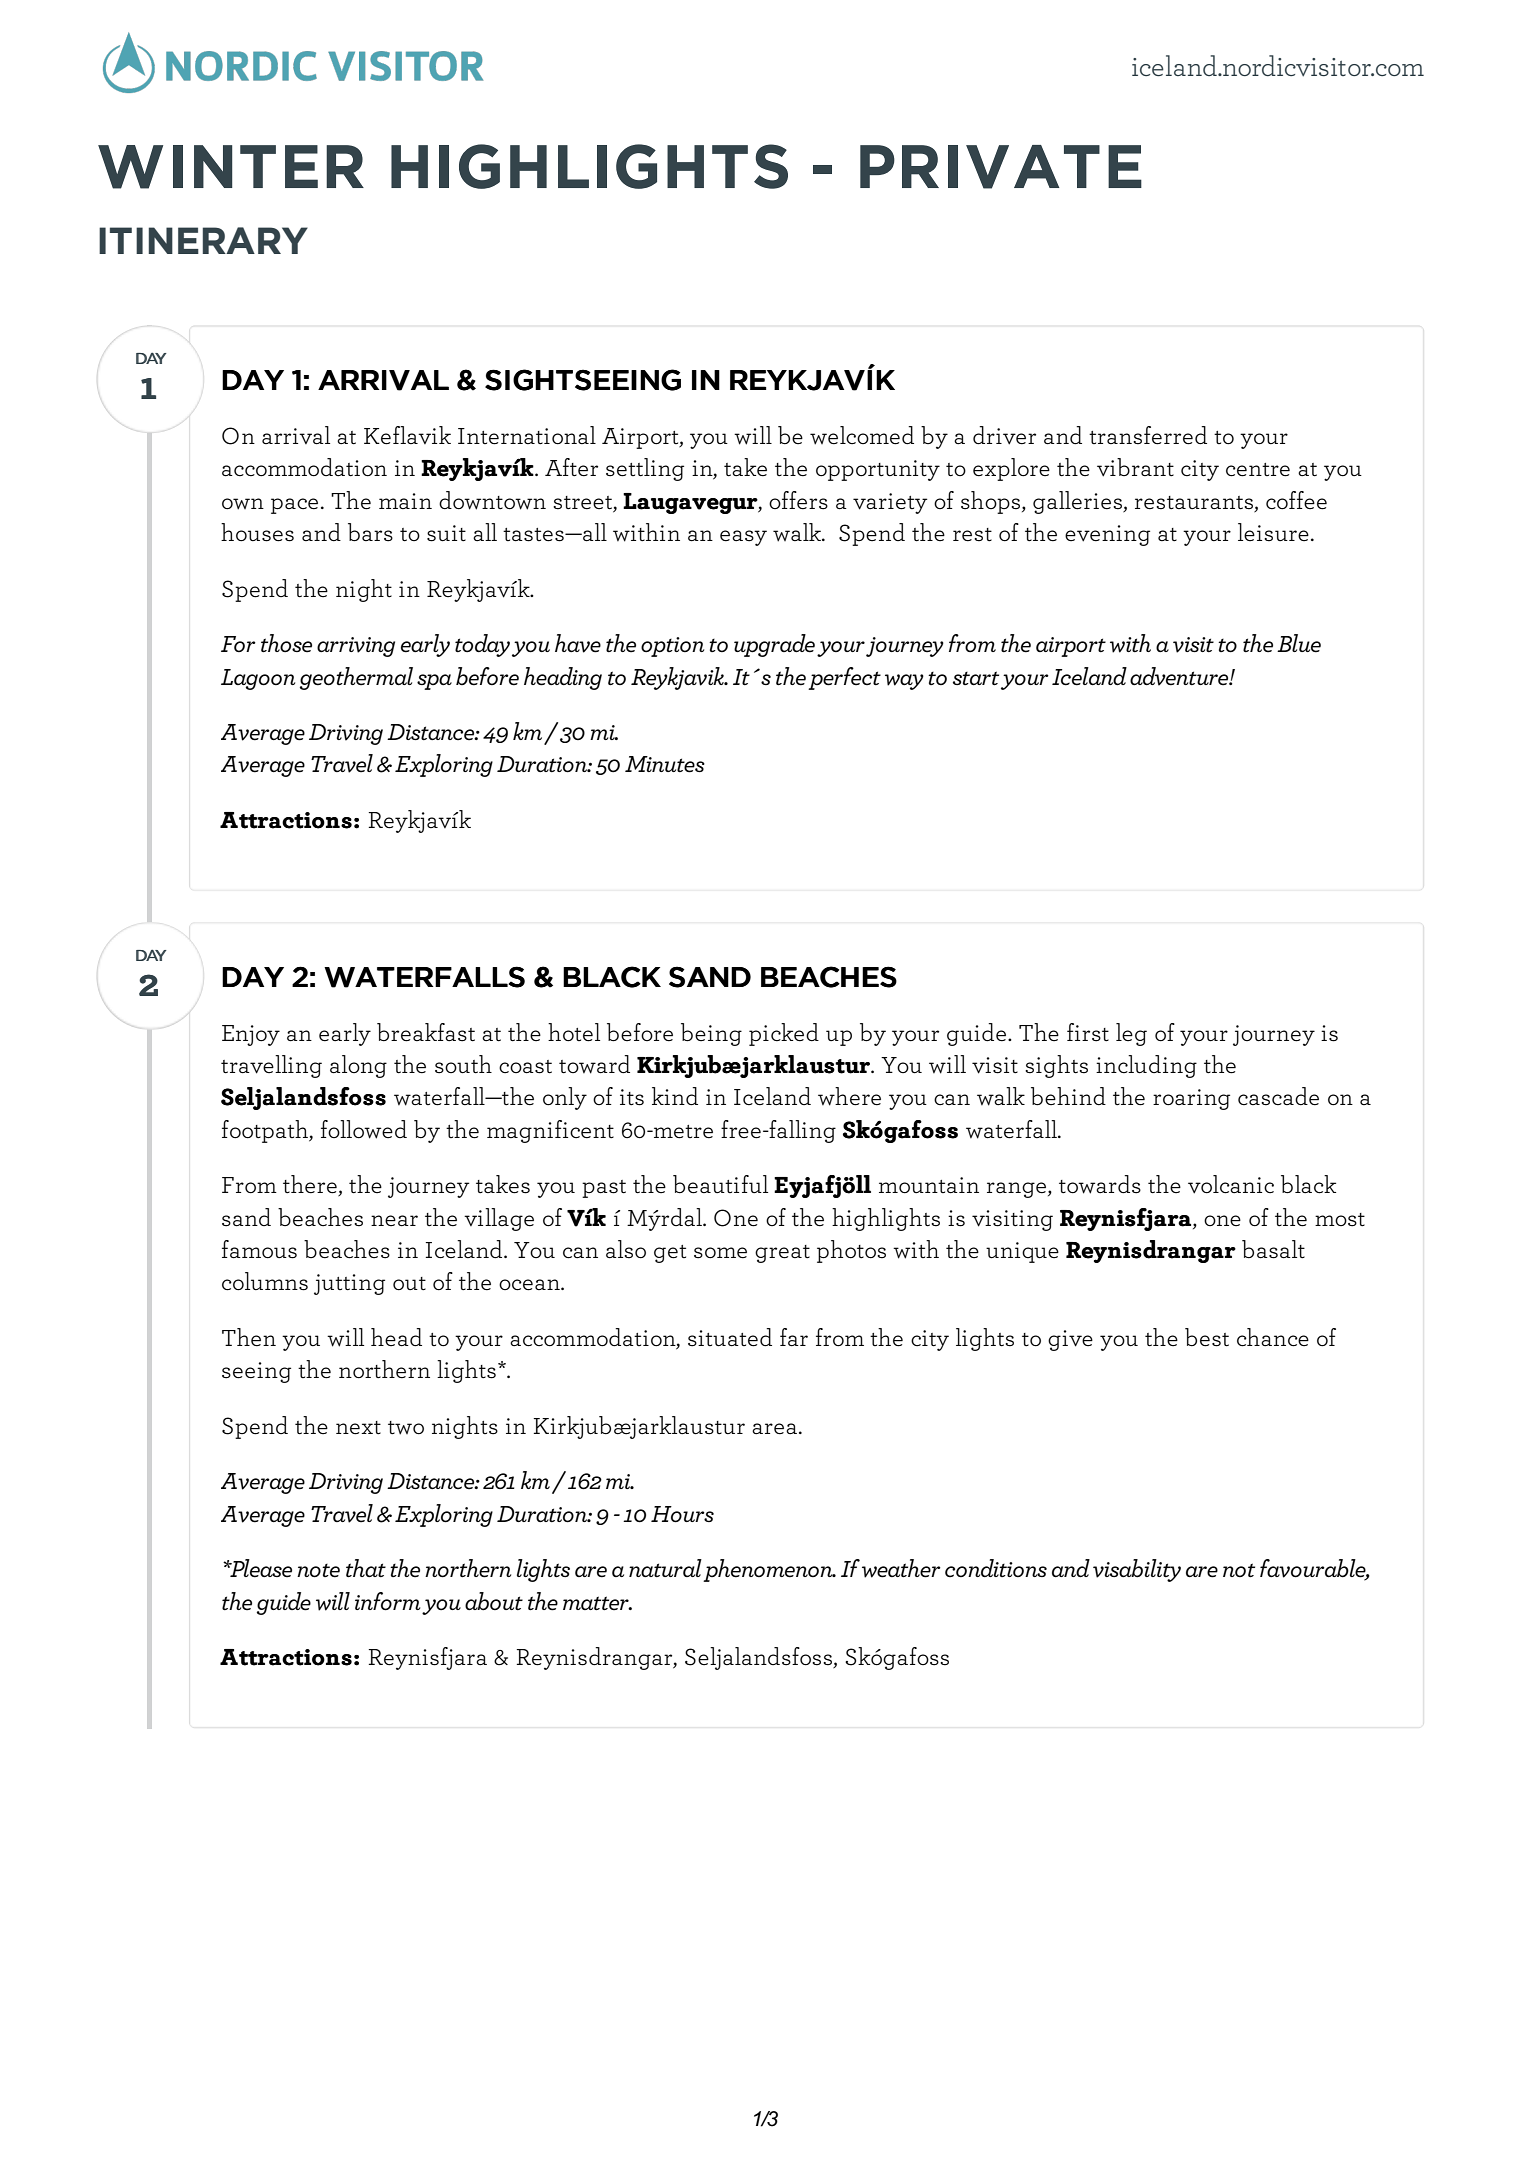 This document has height=2163, width=1529. Describe the element at coordinates (1001, 167) in the document. I see `PRIVATE` at that location.
